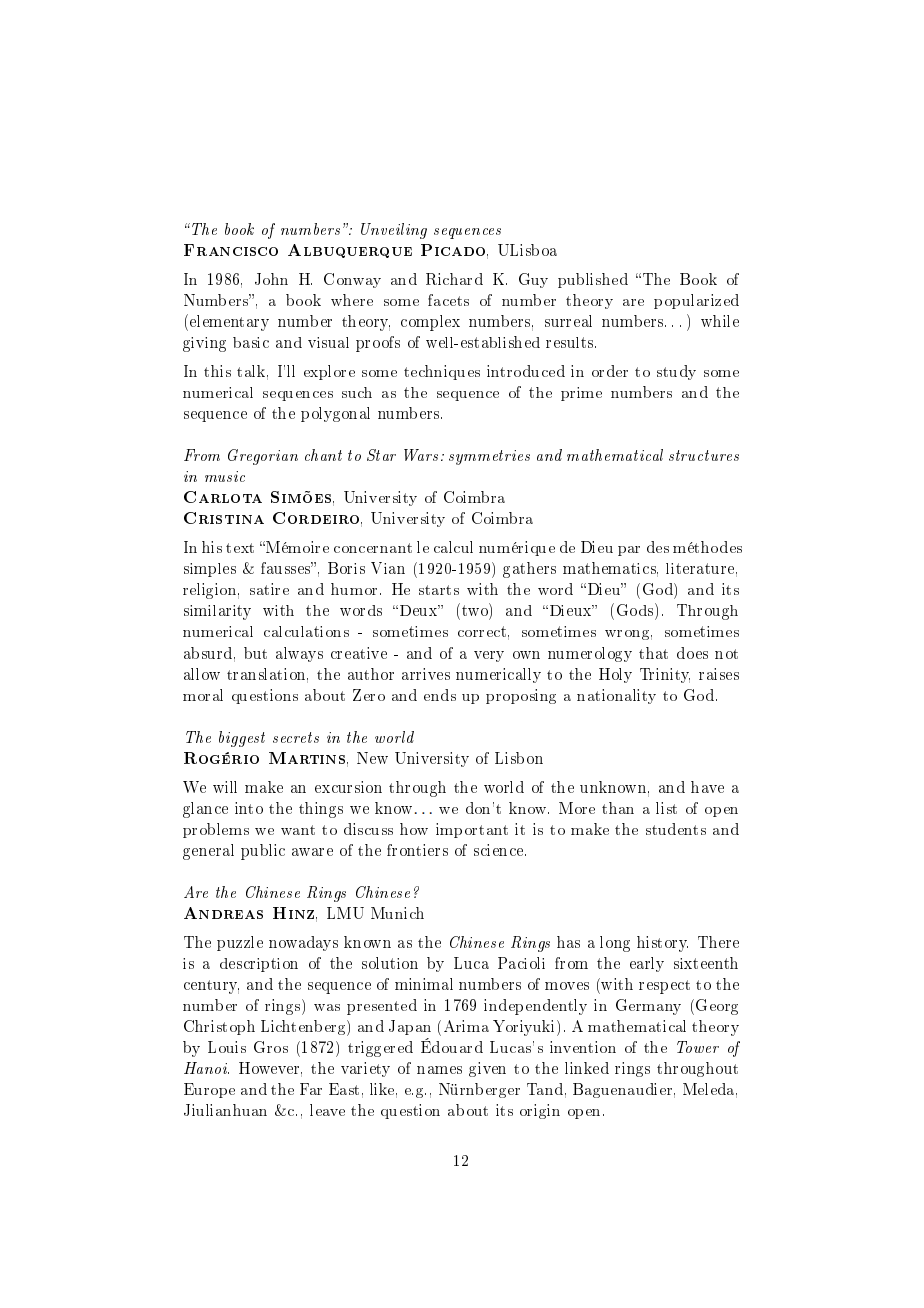 The height and width of the document is (1308, 924). I want to click on Trinity, so click(665, 675).
